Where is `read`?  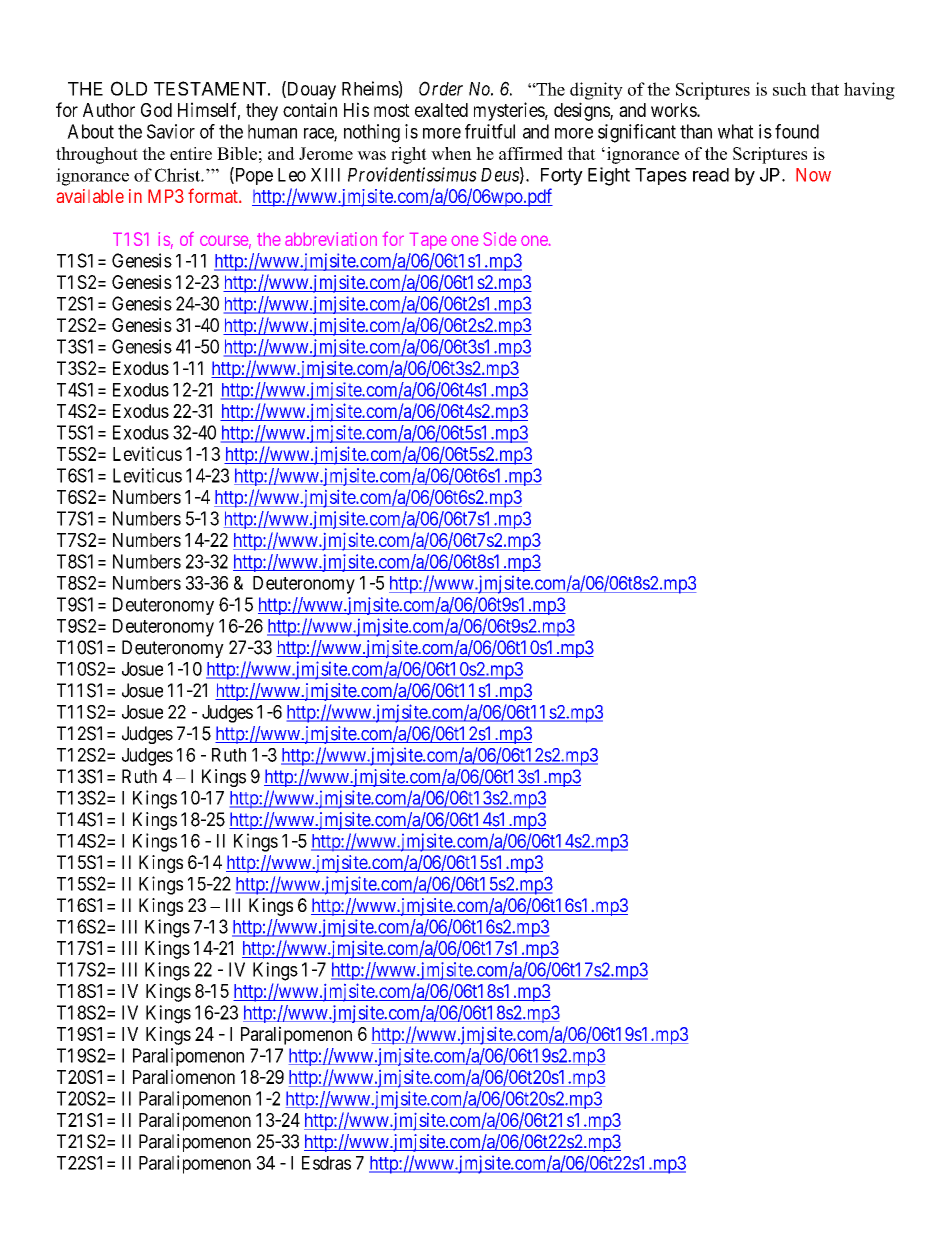
read is located at coordinates (711, 175).
